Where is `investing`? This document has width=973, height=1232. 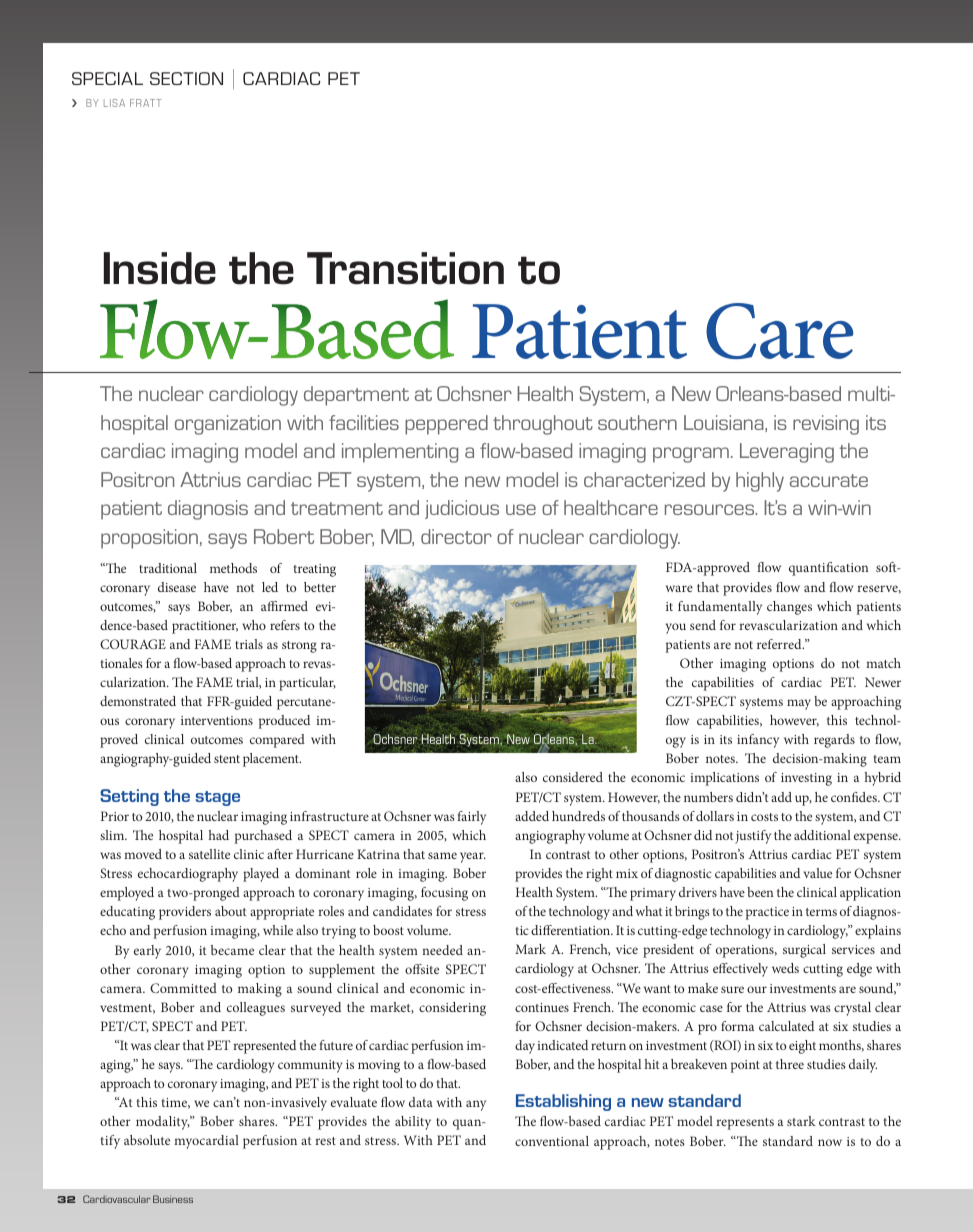 investing is located at coordinates (806, 779).
